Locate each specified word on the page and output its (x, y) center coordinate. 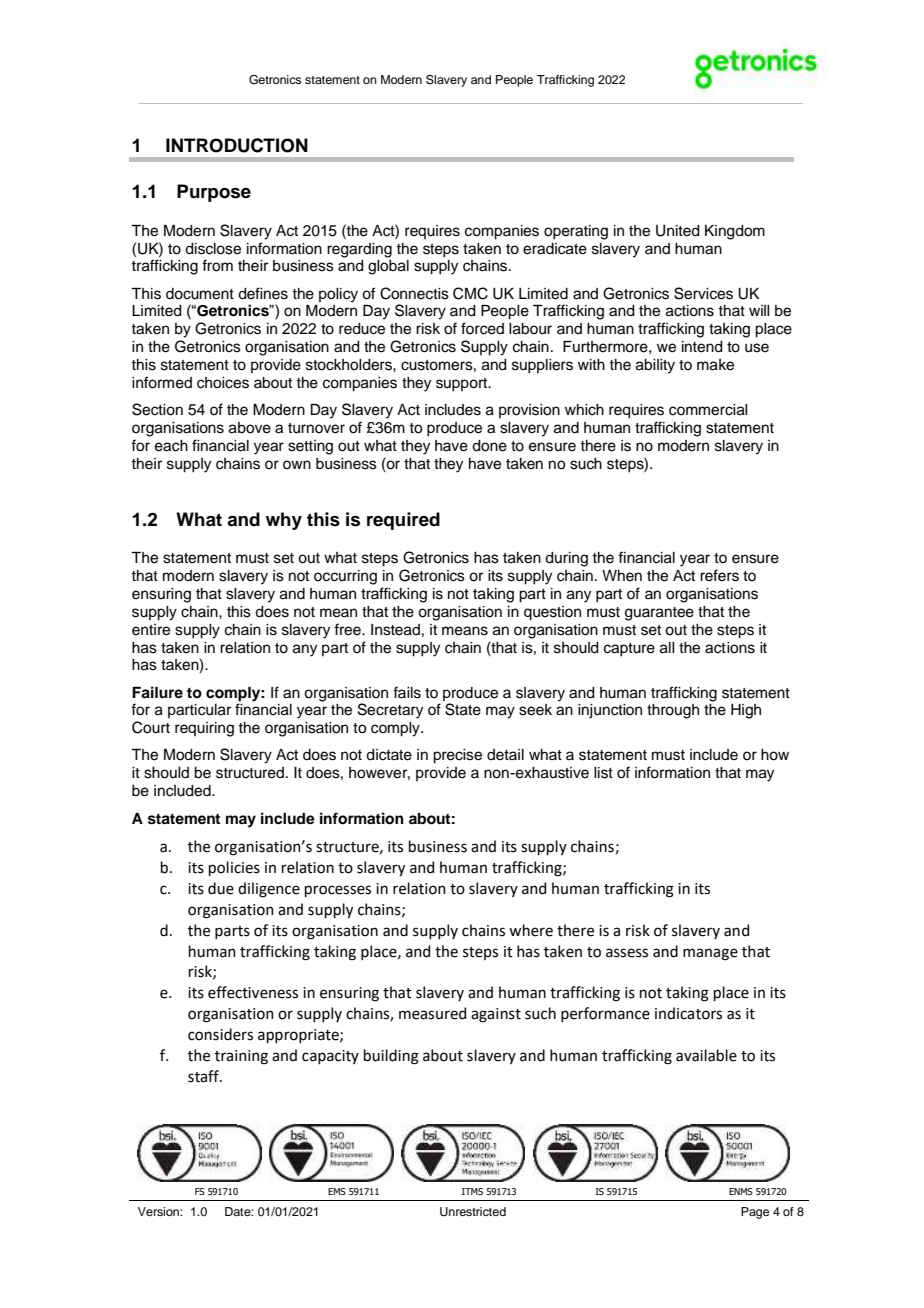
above (250, 428)
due (221, 888)
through (673, 711)
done (489, 446)
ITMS (472, 1191)
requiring (204, 729)
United (678, 231)
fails (407, 692)
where (531, 930)
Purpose (214, 193)
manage (710, 954)
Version (159, 1211)
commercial (708, 410)
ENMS (741, 1191)
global (388, 267)
